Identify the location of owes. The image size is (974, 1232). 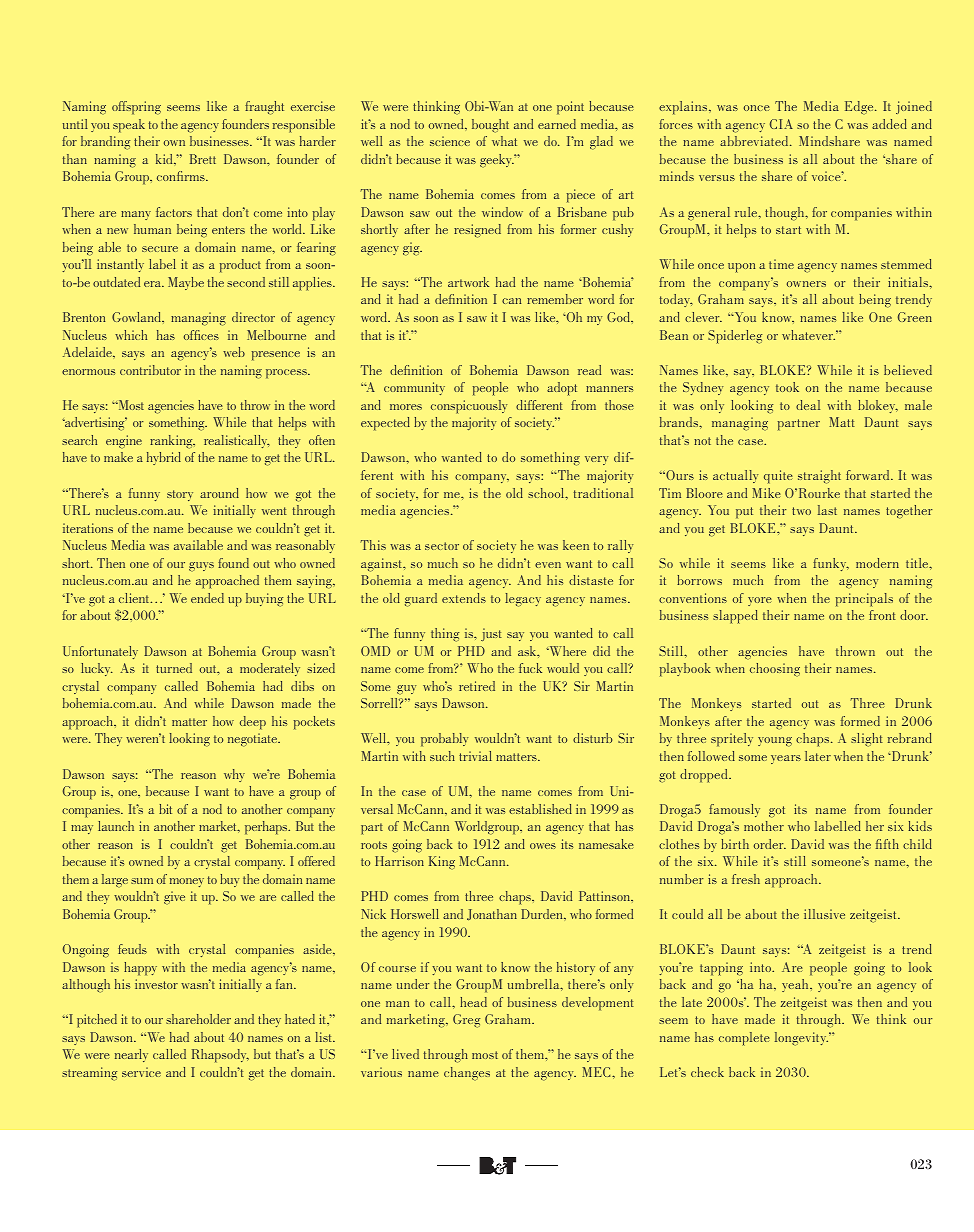
(543, 846).
